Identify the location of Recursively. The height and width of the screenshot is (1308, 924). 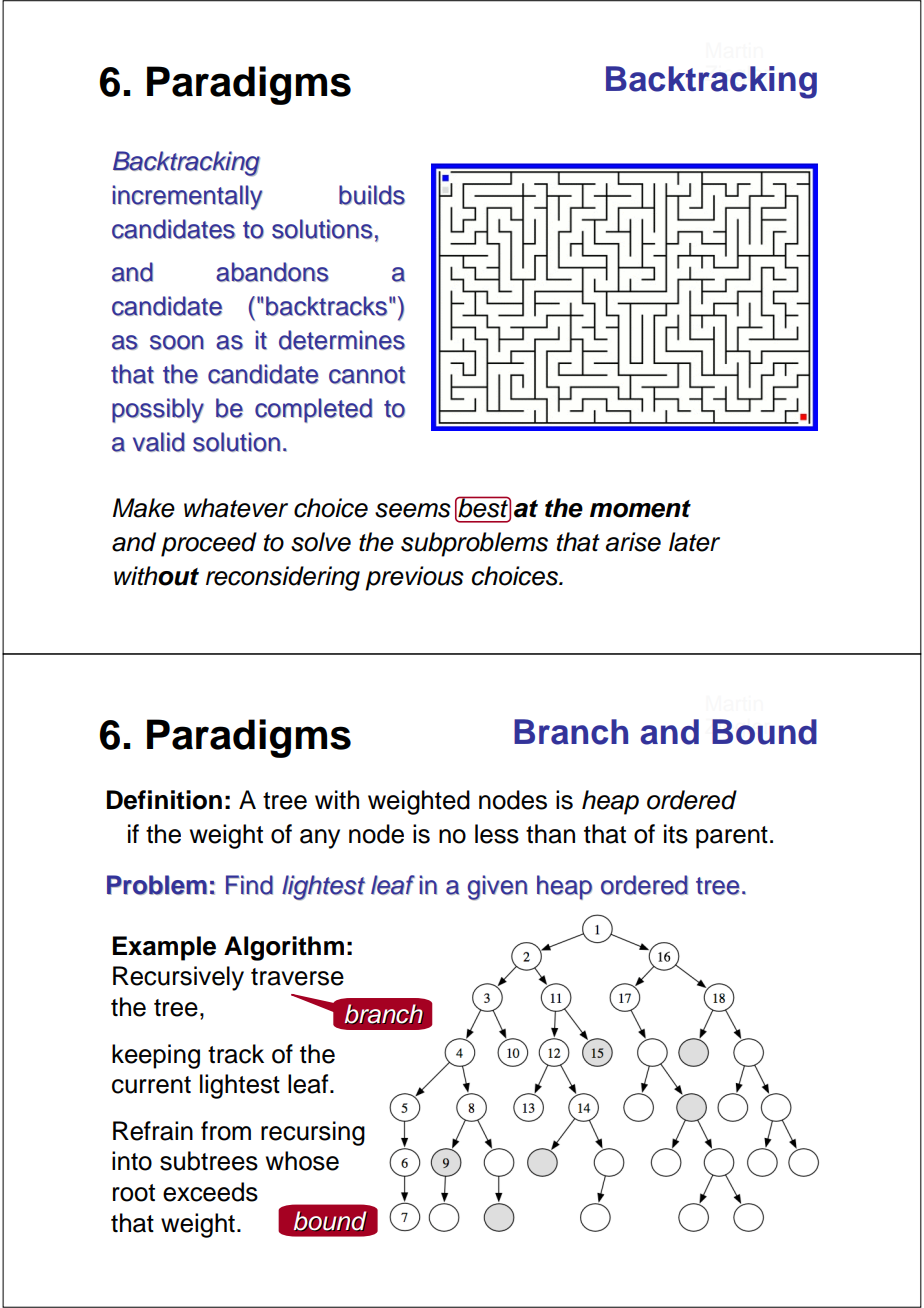
(178, 978).
